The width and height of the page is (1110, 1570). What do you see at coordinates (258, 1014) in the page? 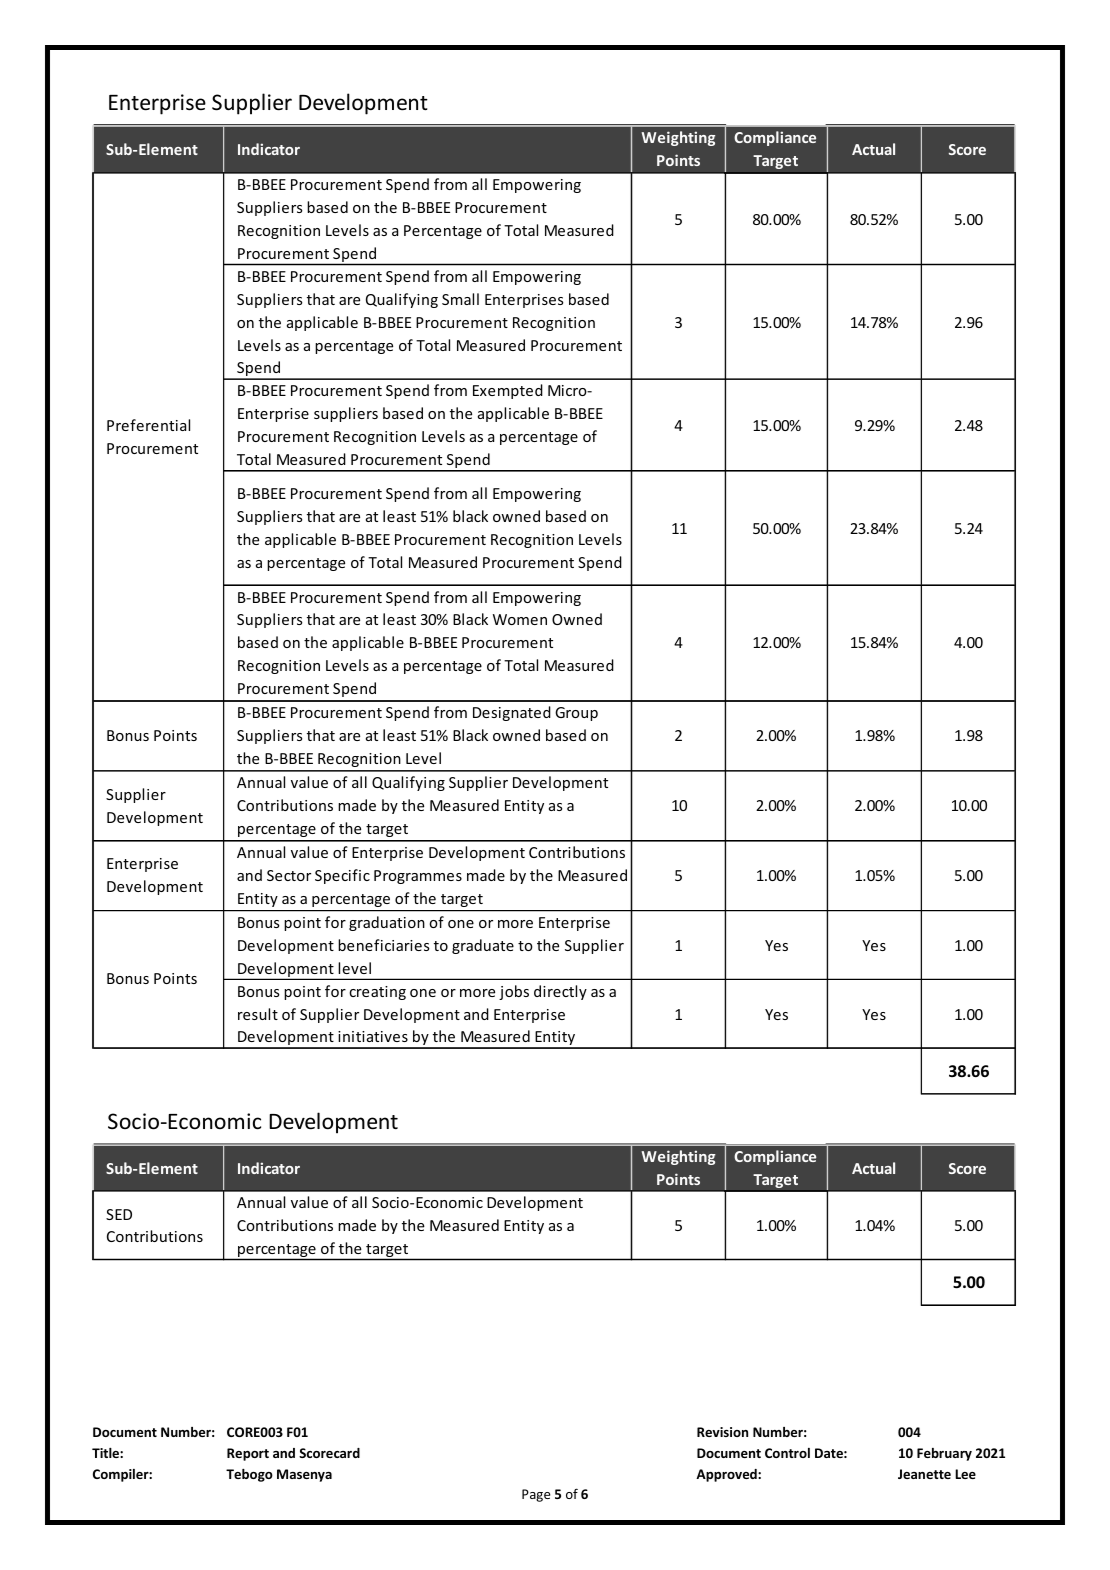
I see `result` at bounding box center [258, 1014].
